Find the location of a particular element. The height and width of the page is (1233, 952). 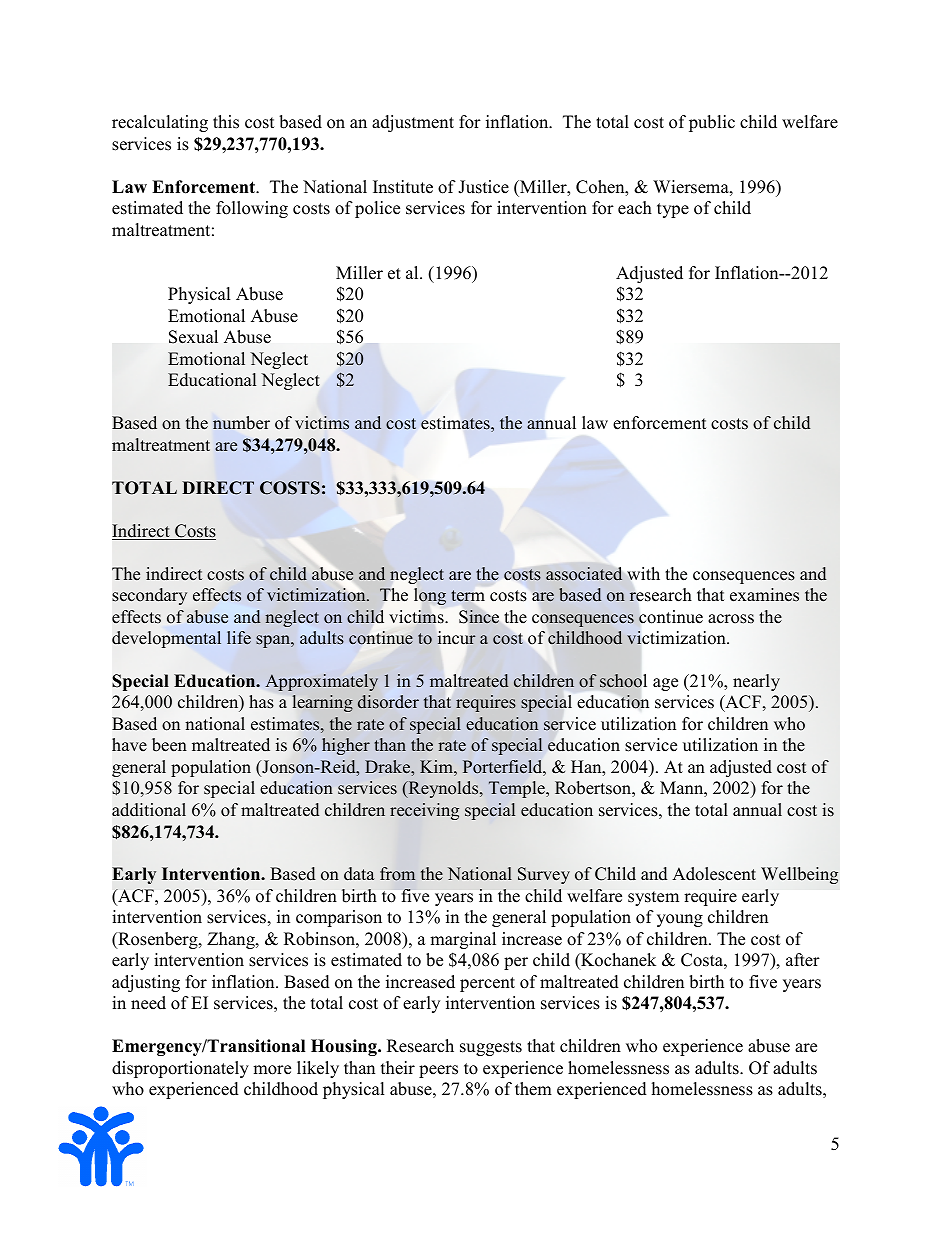

Justice is located at coordinates (483, 187).
